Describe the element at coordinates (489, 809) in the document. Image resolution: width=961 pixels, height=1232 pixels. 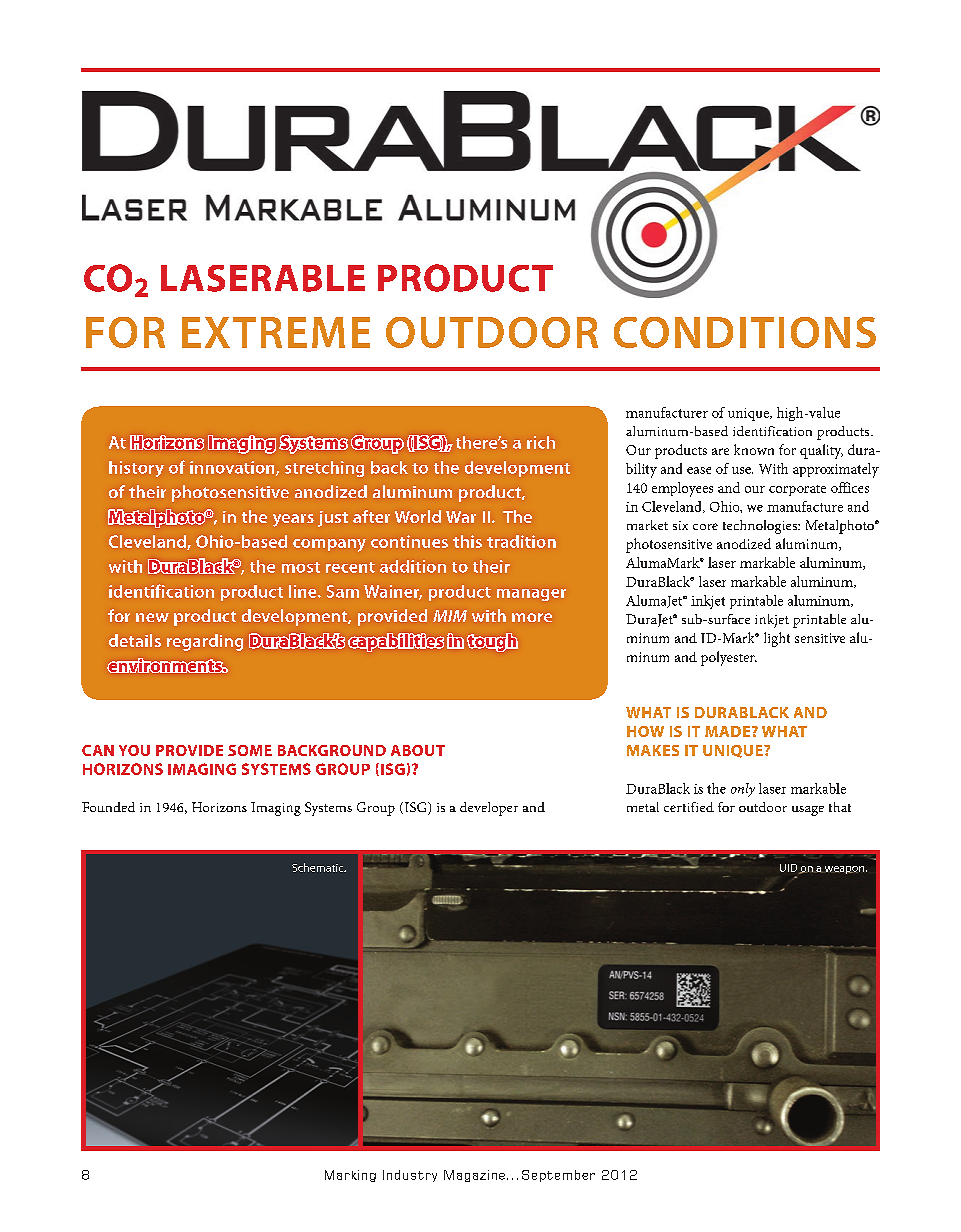
I see `developer` at that location.
